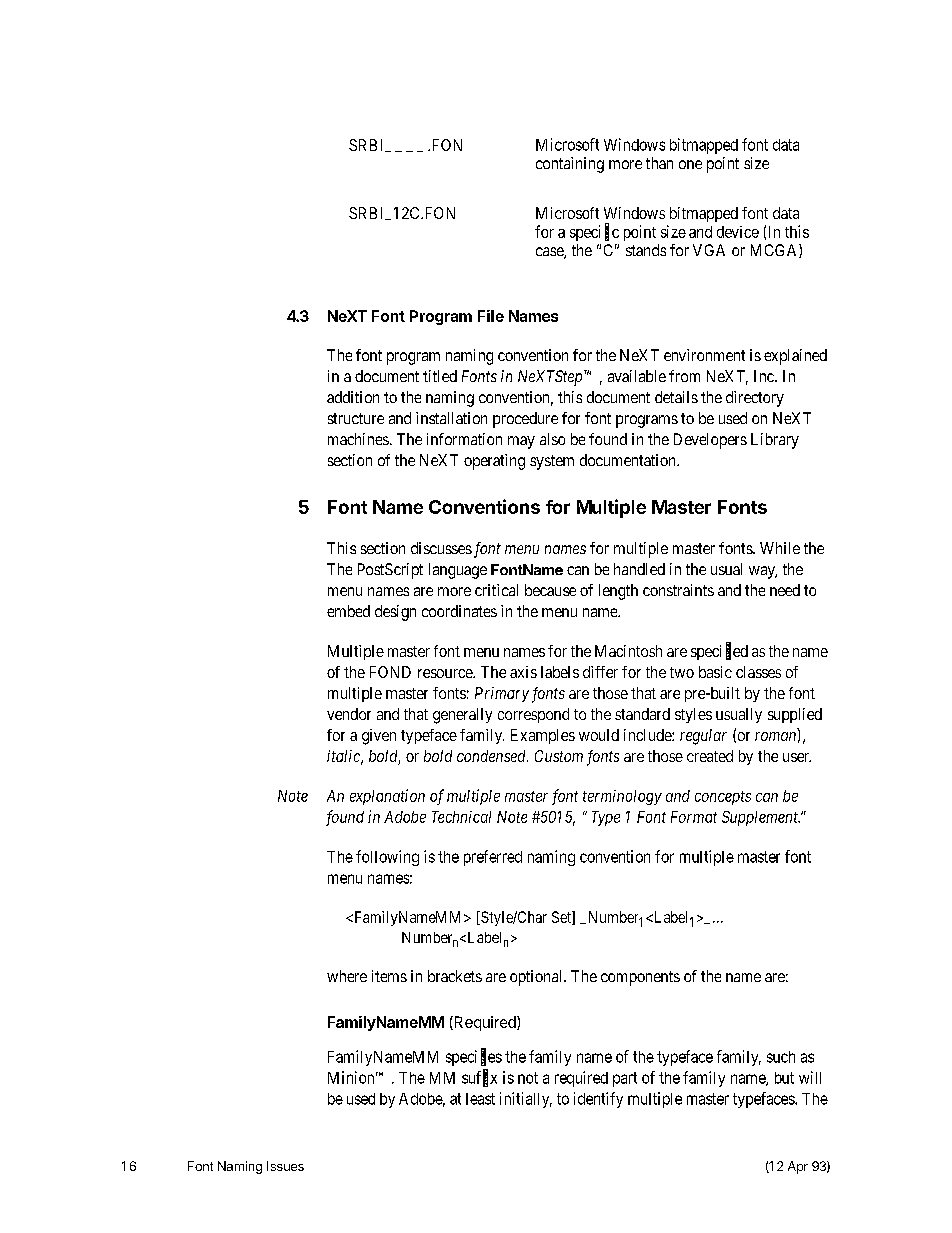 The image size is (952, 1233). What do you see at coordinates (798, 1167) in the screenshot?
I see `Apr` at bounding box center [798, 1167].
